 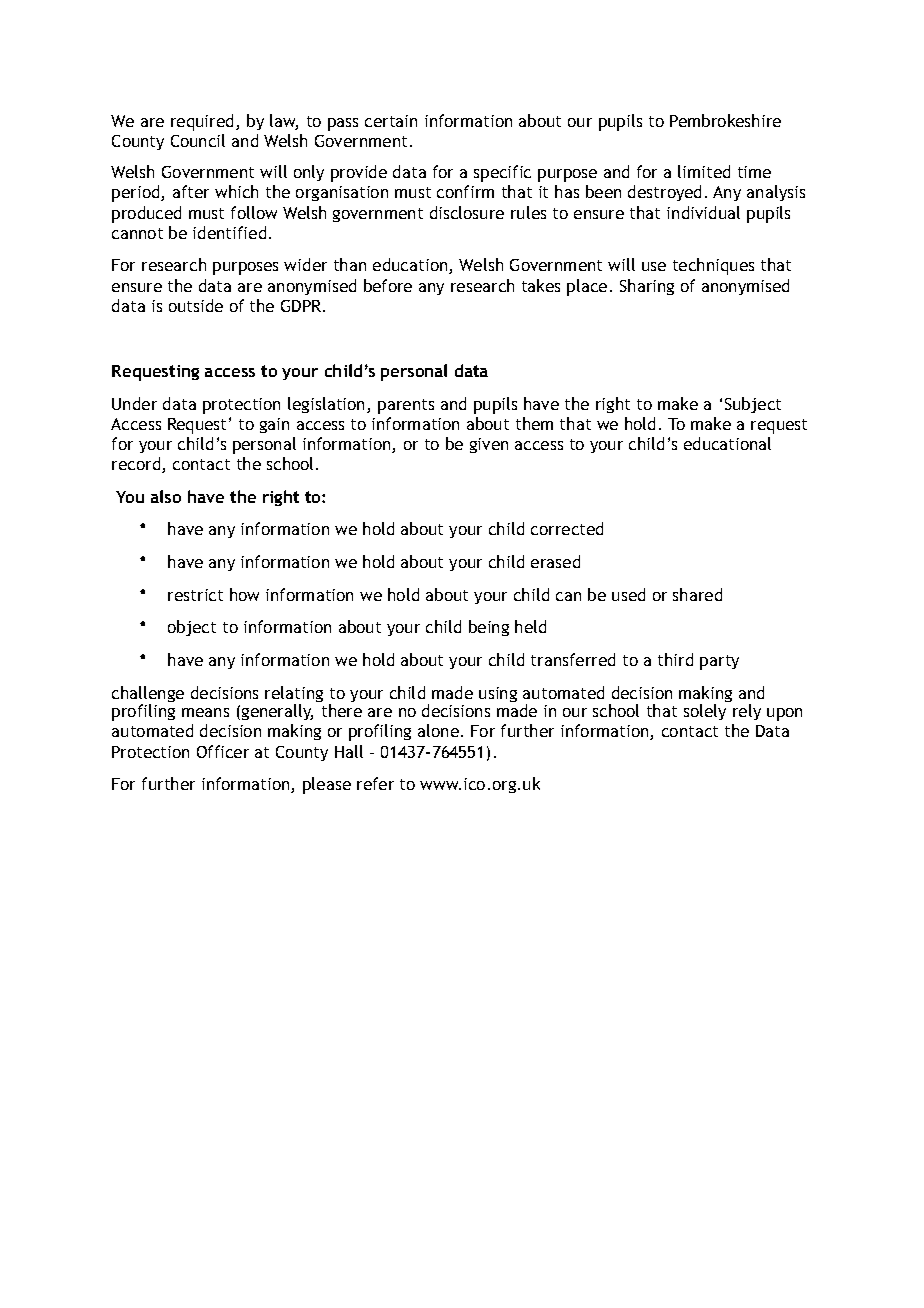 I want to click on given, so click(x=489, y=445).
